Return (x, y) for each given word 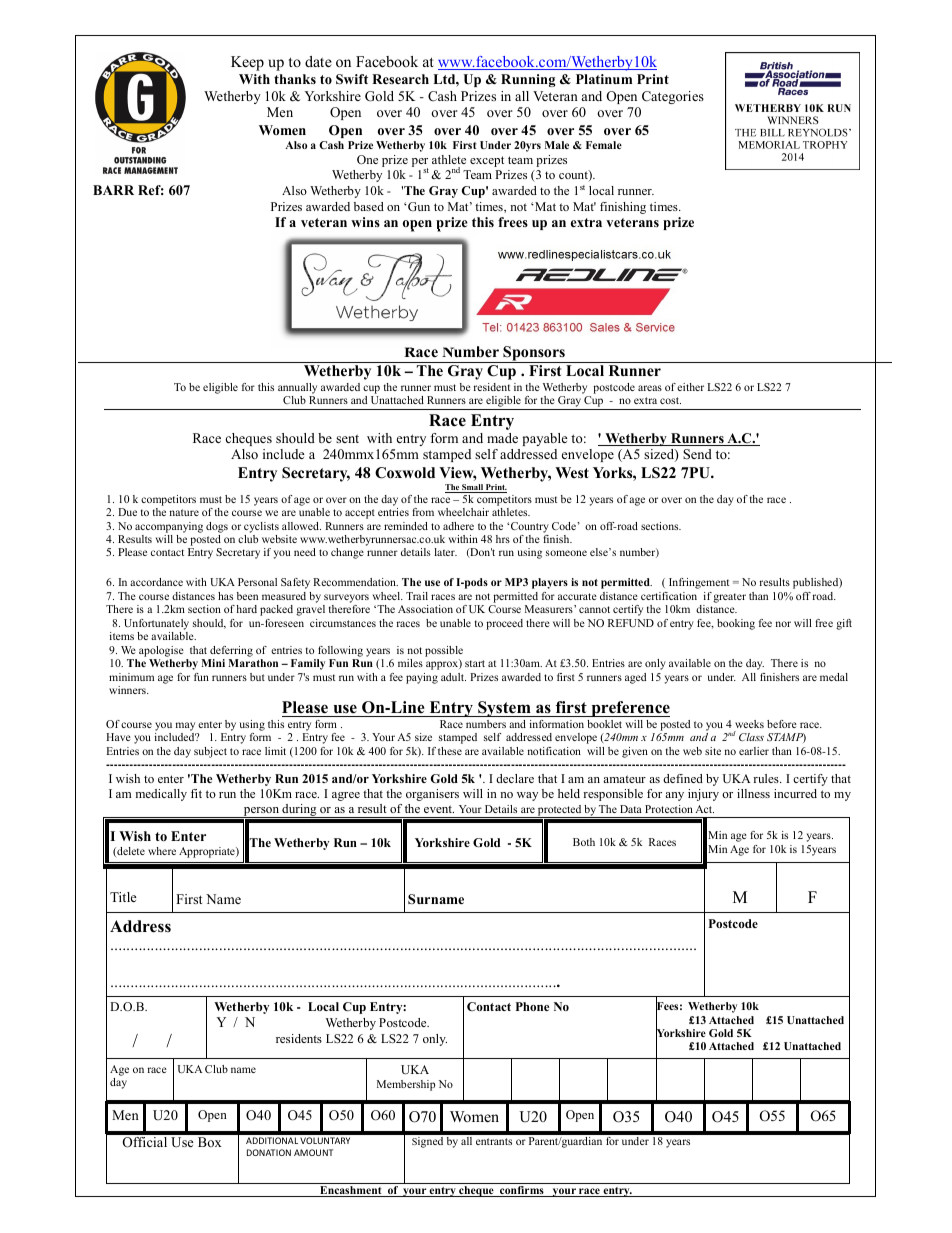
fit (196, 793)
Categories (673, 97)
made (502, 438)
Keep (247, 63)
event (439, 809)
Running (528, 80)
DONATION (269, 1152)
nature (184, 512)
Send (697, 454)
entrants (494, 1141)
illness (753, 793)
